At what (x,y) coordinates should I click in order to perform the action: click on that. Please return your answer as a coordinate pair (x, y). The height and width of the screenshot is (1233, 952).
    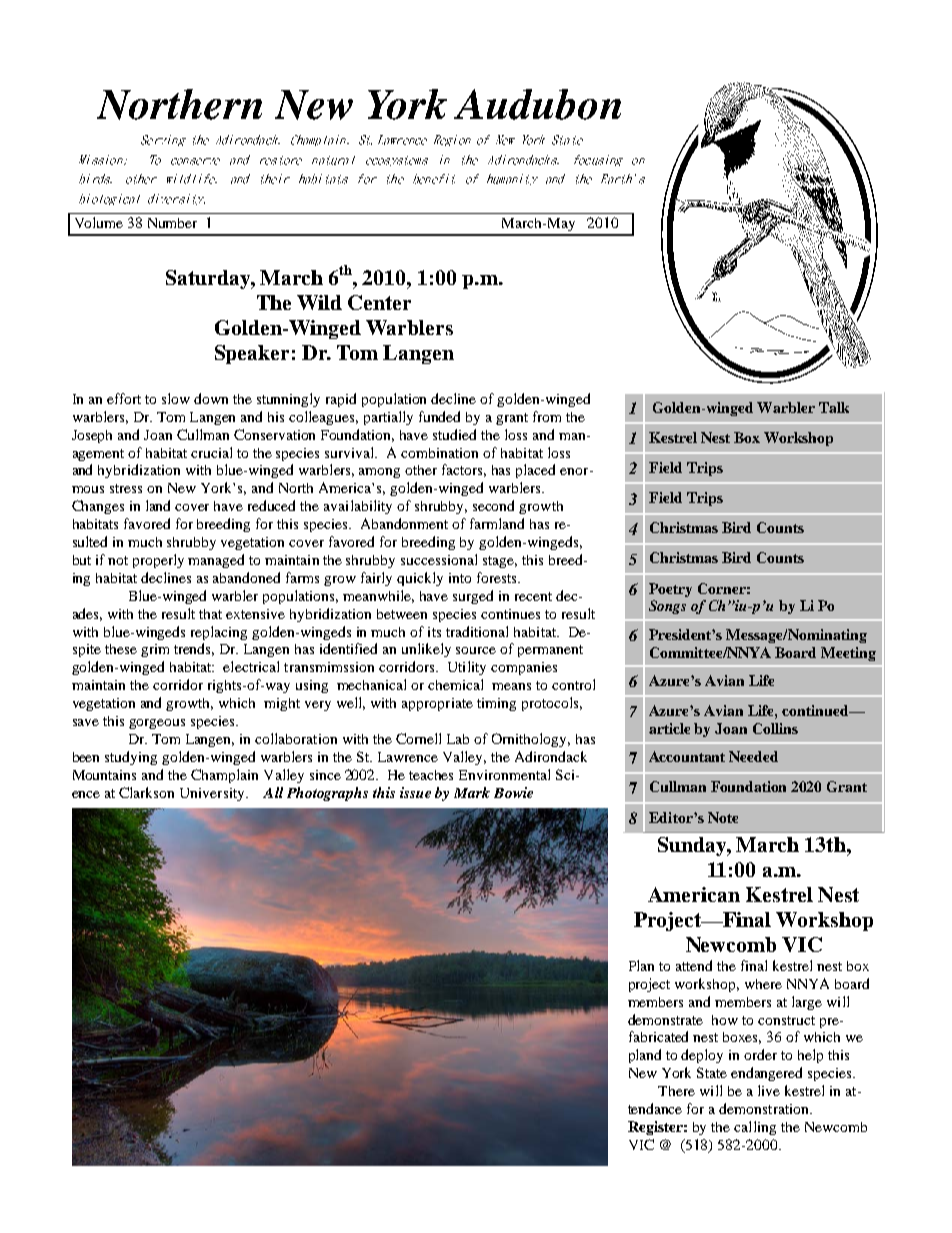
    Looking at the image, I should click on (210, 614).
